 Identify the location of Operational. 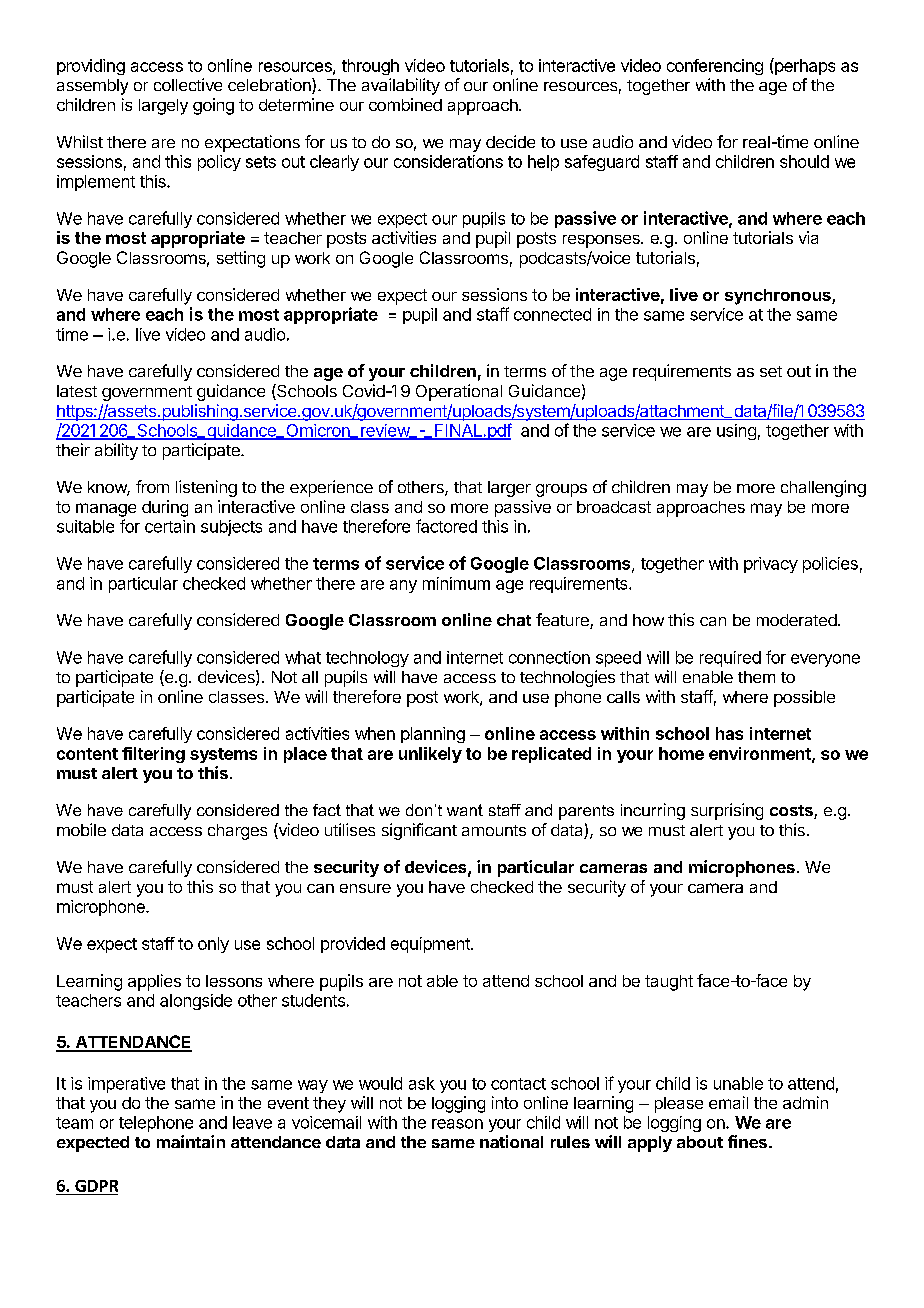
(459, 392).
